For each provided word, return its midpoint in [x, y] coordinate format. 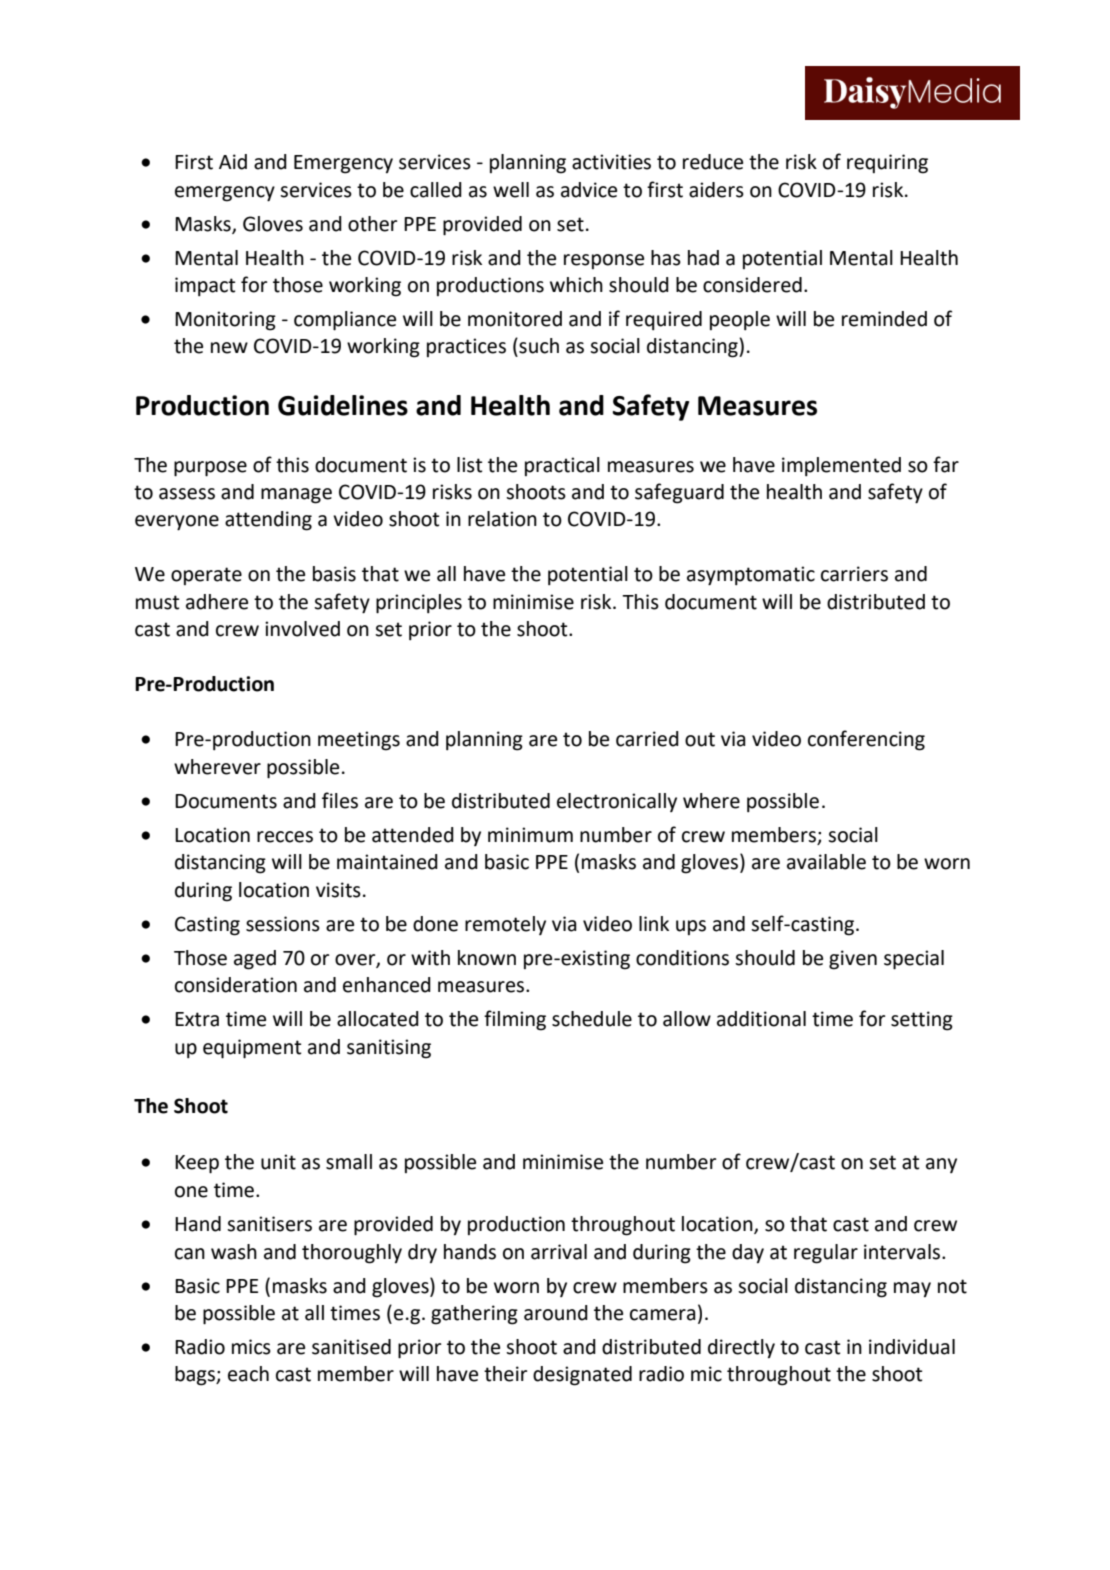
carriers [854, 574]
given [853, 960]
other [372, 224]
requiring [887, 164]
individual [912, 1347]
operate [206, 576]
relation [502, 519]
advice [589, 190]
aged [255, 960]
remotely [505, 925]
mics [251, 1347]
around [556, 1313]
